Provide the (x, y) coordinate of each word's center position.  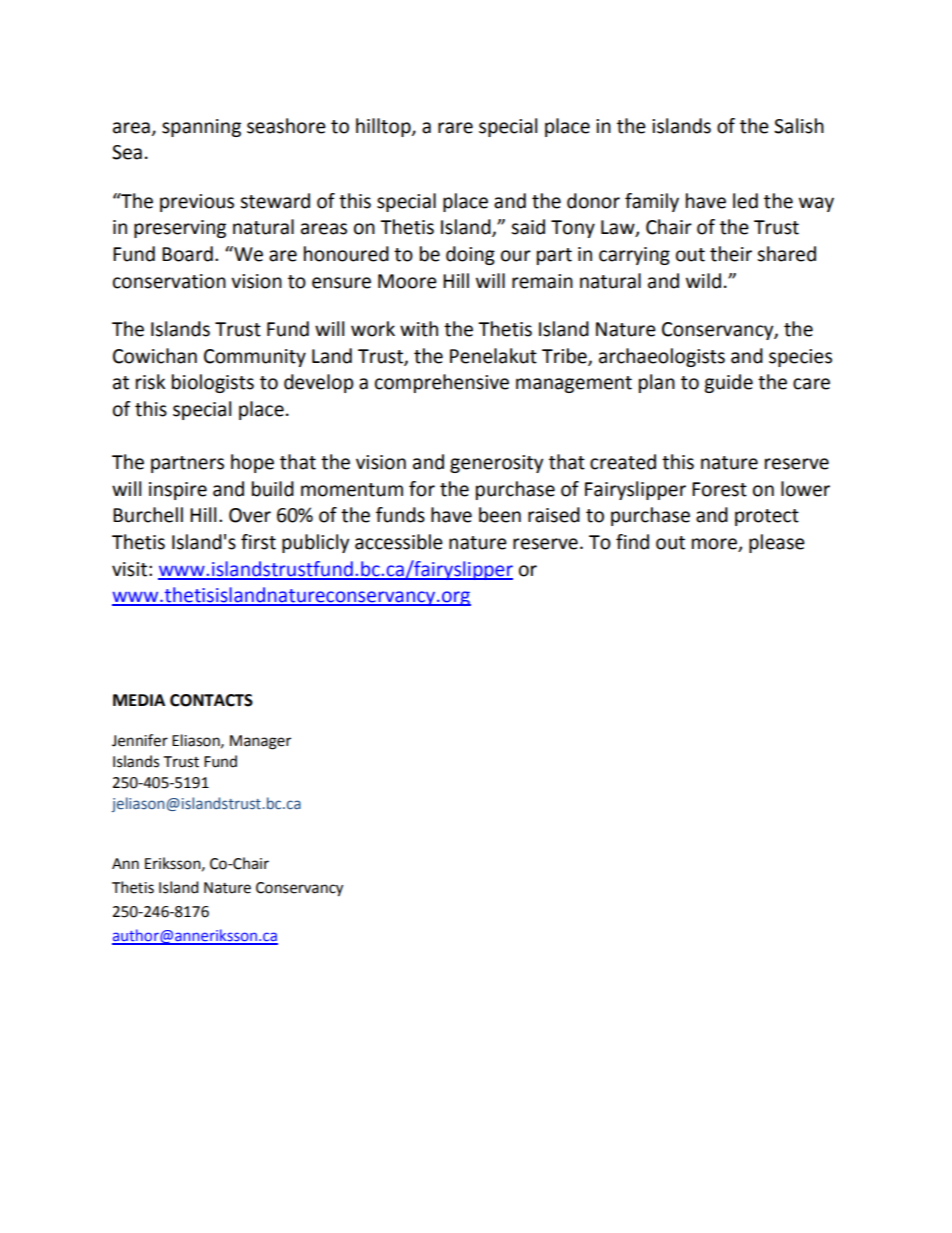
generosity (497, 464)
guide (728, 383)
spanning (201, 128)
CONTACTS (211, 700)
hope (252, 463)
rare (455, 128)
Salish (799, 126)
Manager (260, 742)
